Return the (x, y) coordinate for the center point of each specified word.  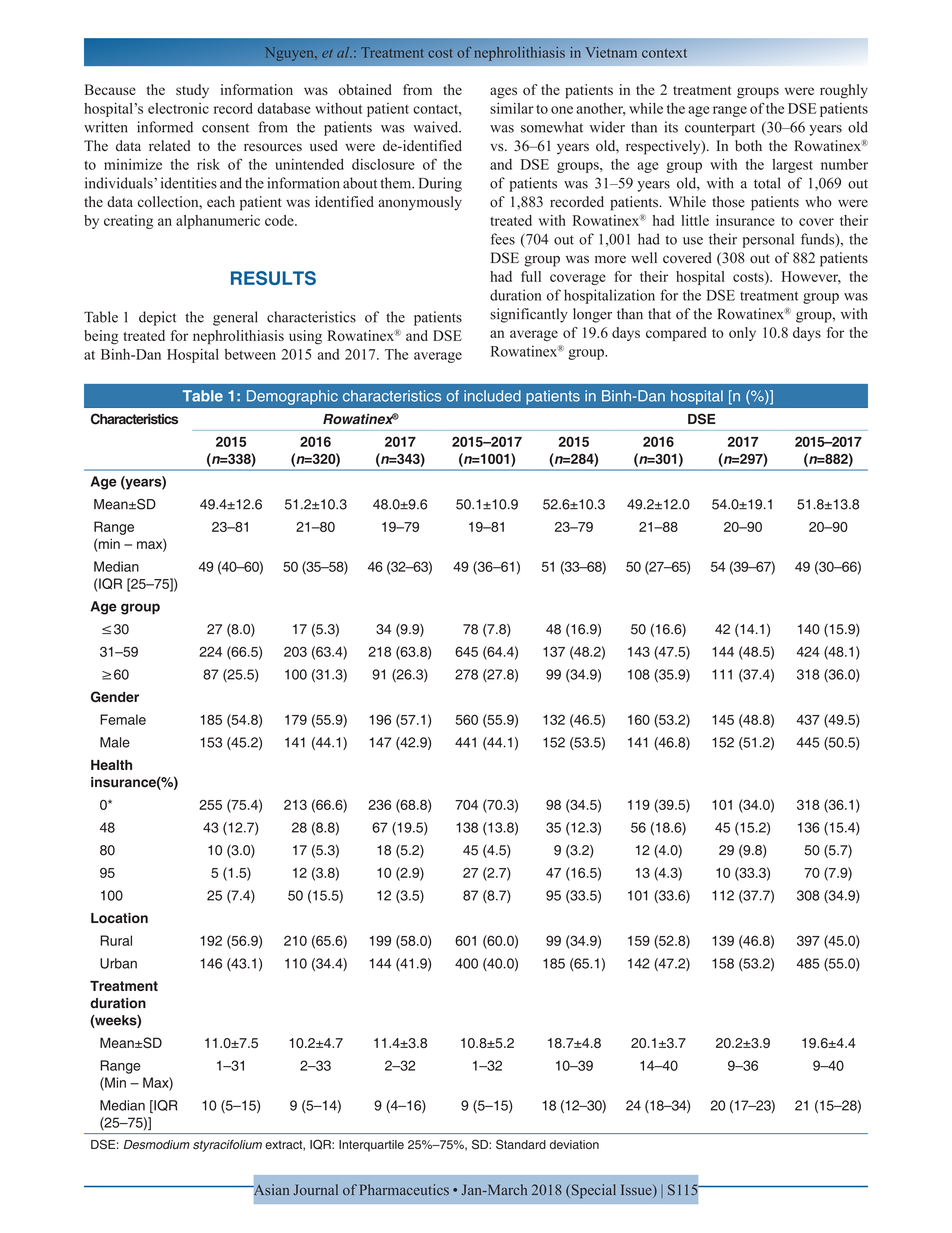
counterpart (720, 129)
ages (503, 93)
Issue (637, 1191)
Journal (316, 1189)
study (192, 91)
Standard (521, 1144)
